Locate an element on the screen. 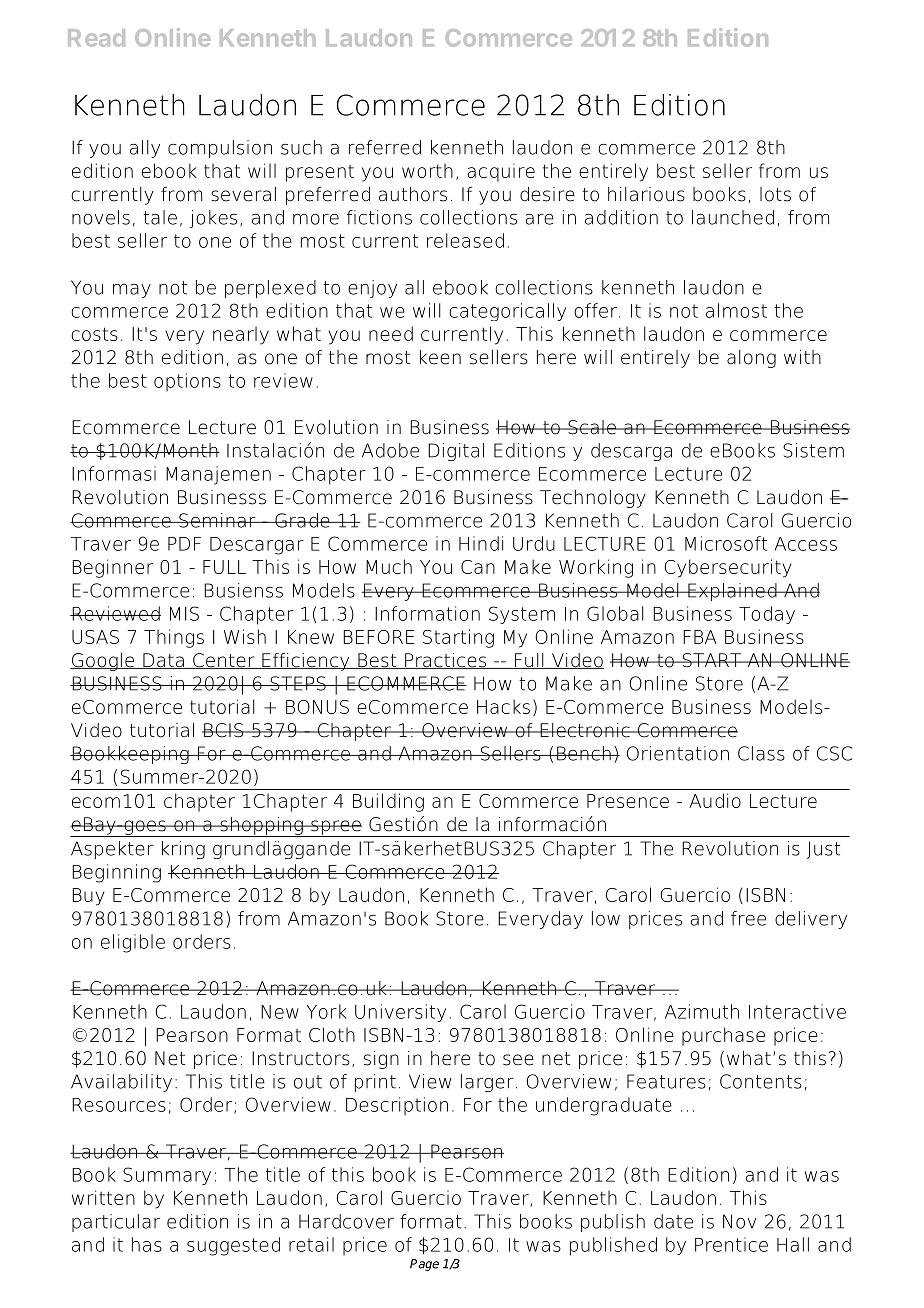 Image resolution: width=924 pixels, height=1308 pixels. eligible is located at coordinates (133, 943).
